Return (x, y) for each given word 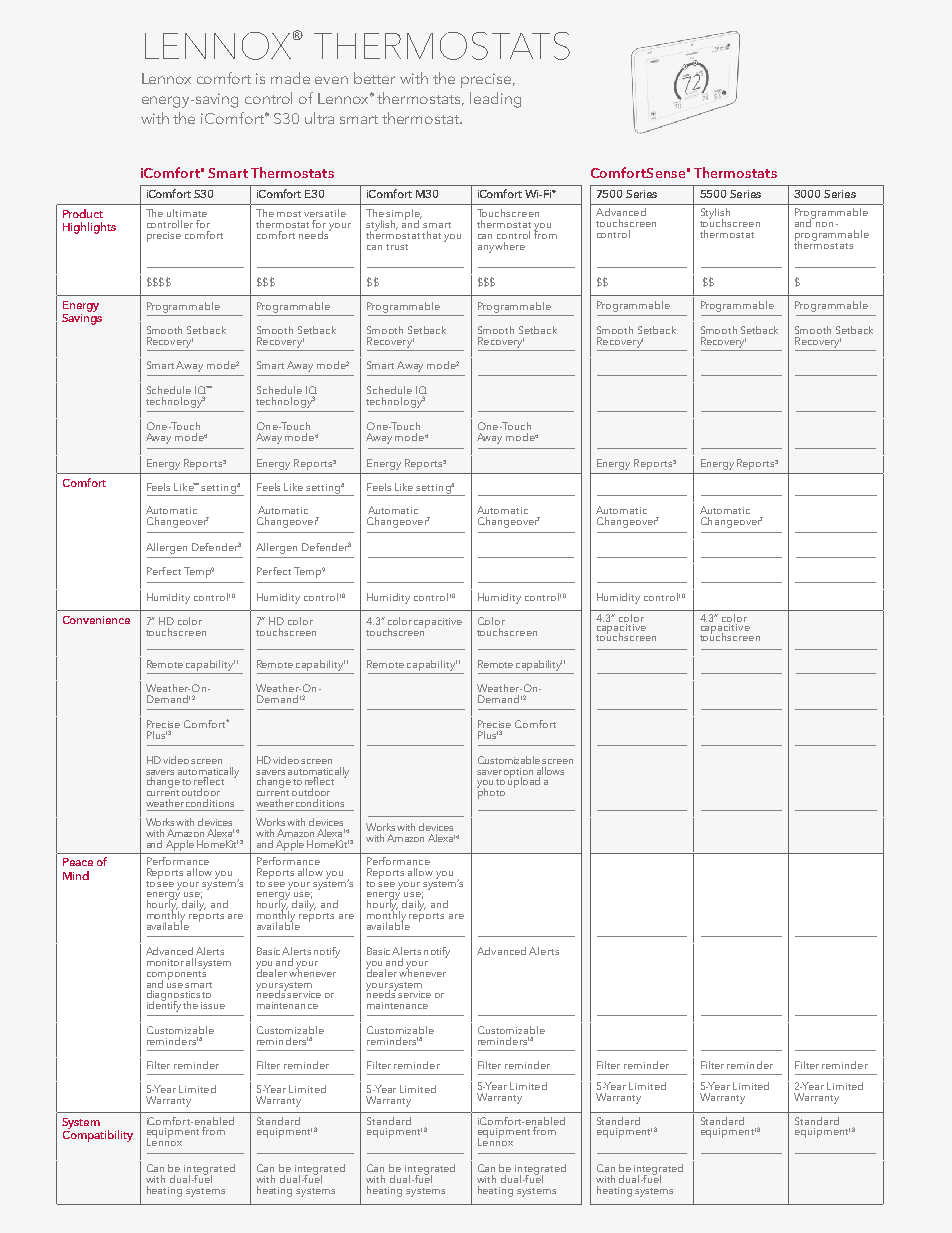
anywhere (501, 247)
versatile (325, 213)
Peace (78, 862)
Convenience (96, 620)
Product (83, 213)
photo (491, 792)
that (431, 235)
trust (397, 247)
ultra (319, 118)
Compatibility (98, 1135)
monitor (165, 962)
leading (495, 100)
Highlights (89, 228)
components (176, 975)
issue (213, 1005)
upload (524, 781)
